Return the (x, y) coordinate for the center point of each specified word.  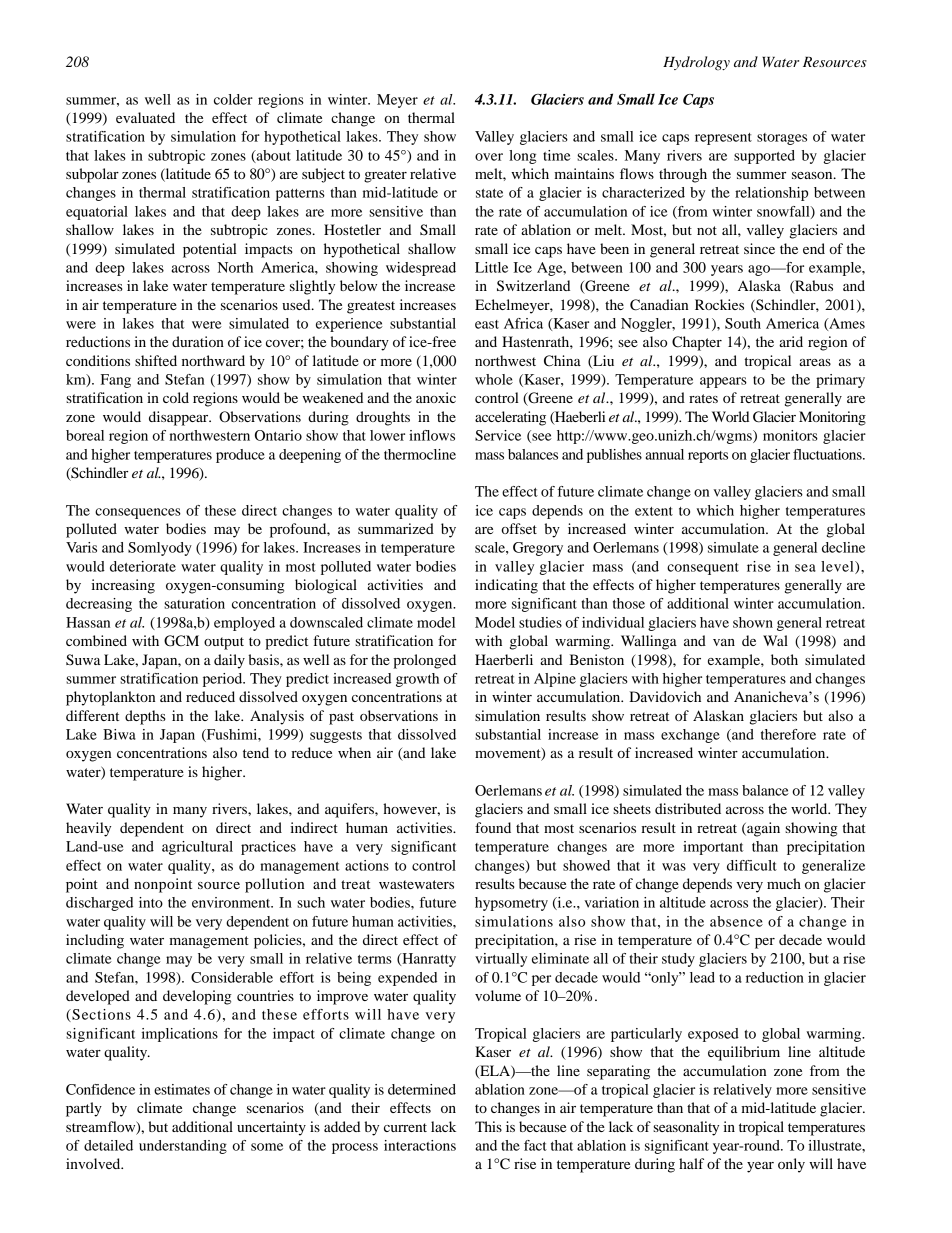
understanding (183, 1147)
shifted (156, 360)
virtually (501, 960)
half (691, 1163)
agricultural (197, 848)
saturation (194, 603)
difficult (752, 865)
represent (723, 139)
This (488, 1126)
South (743, 323)
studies (540, 622)
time (557, 155)
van (724, 642)
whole (494, 379)
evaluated (145, 117)
